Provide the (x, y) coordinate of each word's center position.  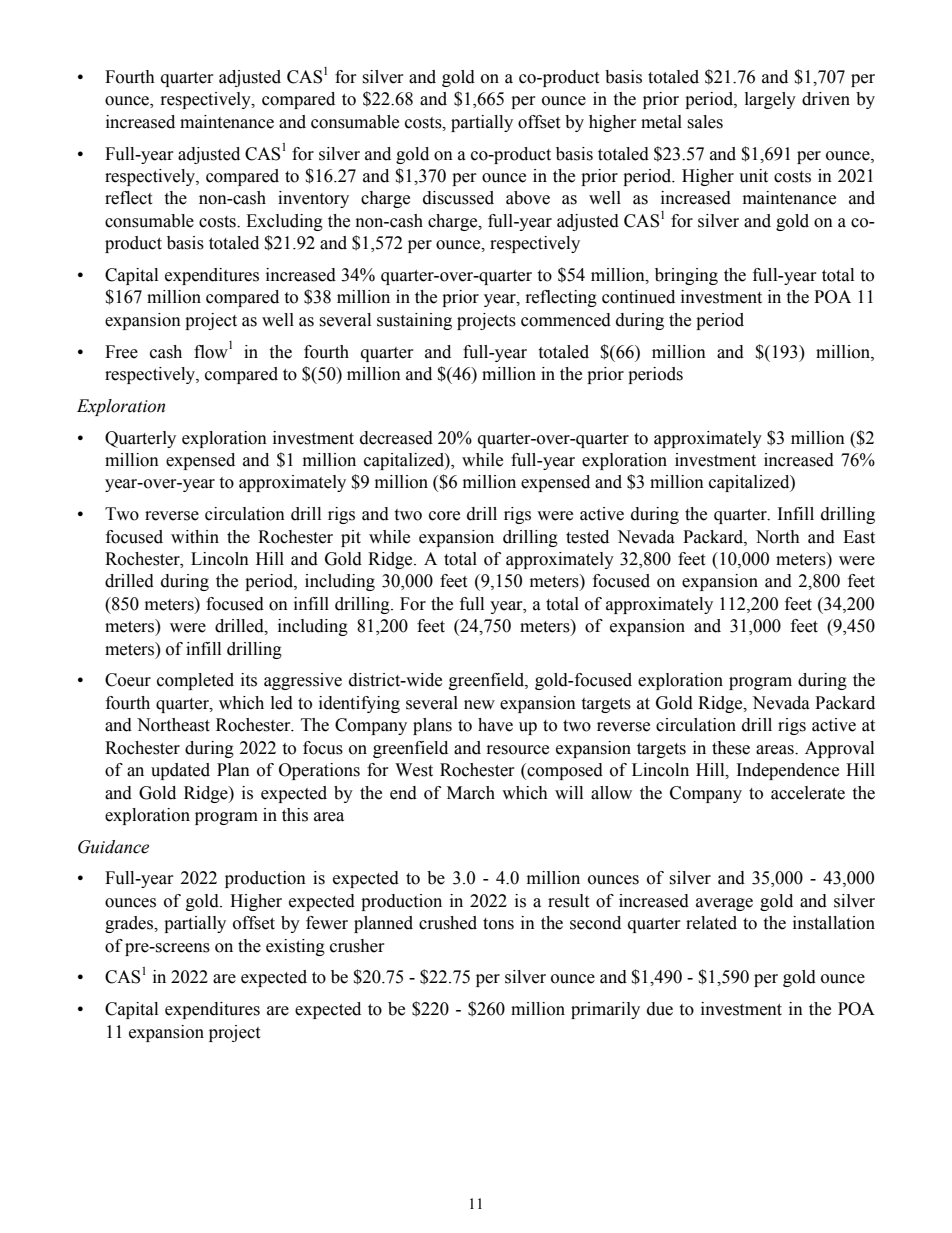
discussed (458, 198)
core (444, 516)
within (195, 537)
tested (587, 537)
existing (295, 947)
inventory (313, 199)
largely (770, 100)
